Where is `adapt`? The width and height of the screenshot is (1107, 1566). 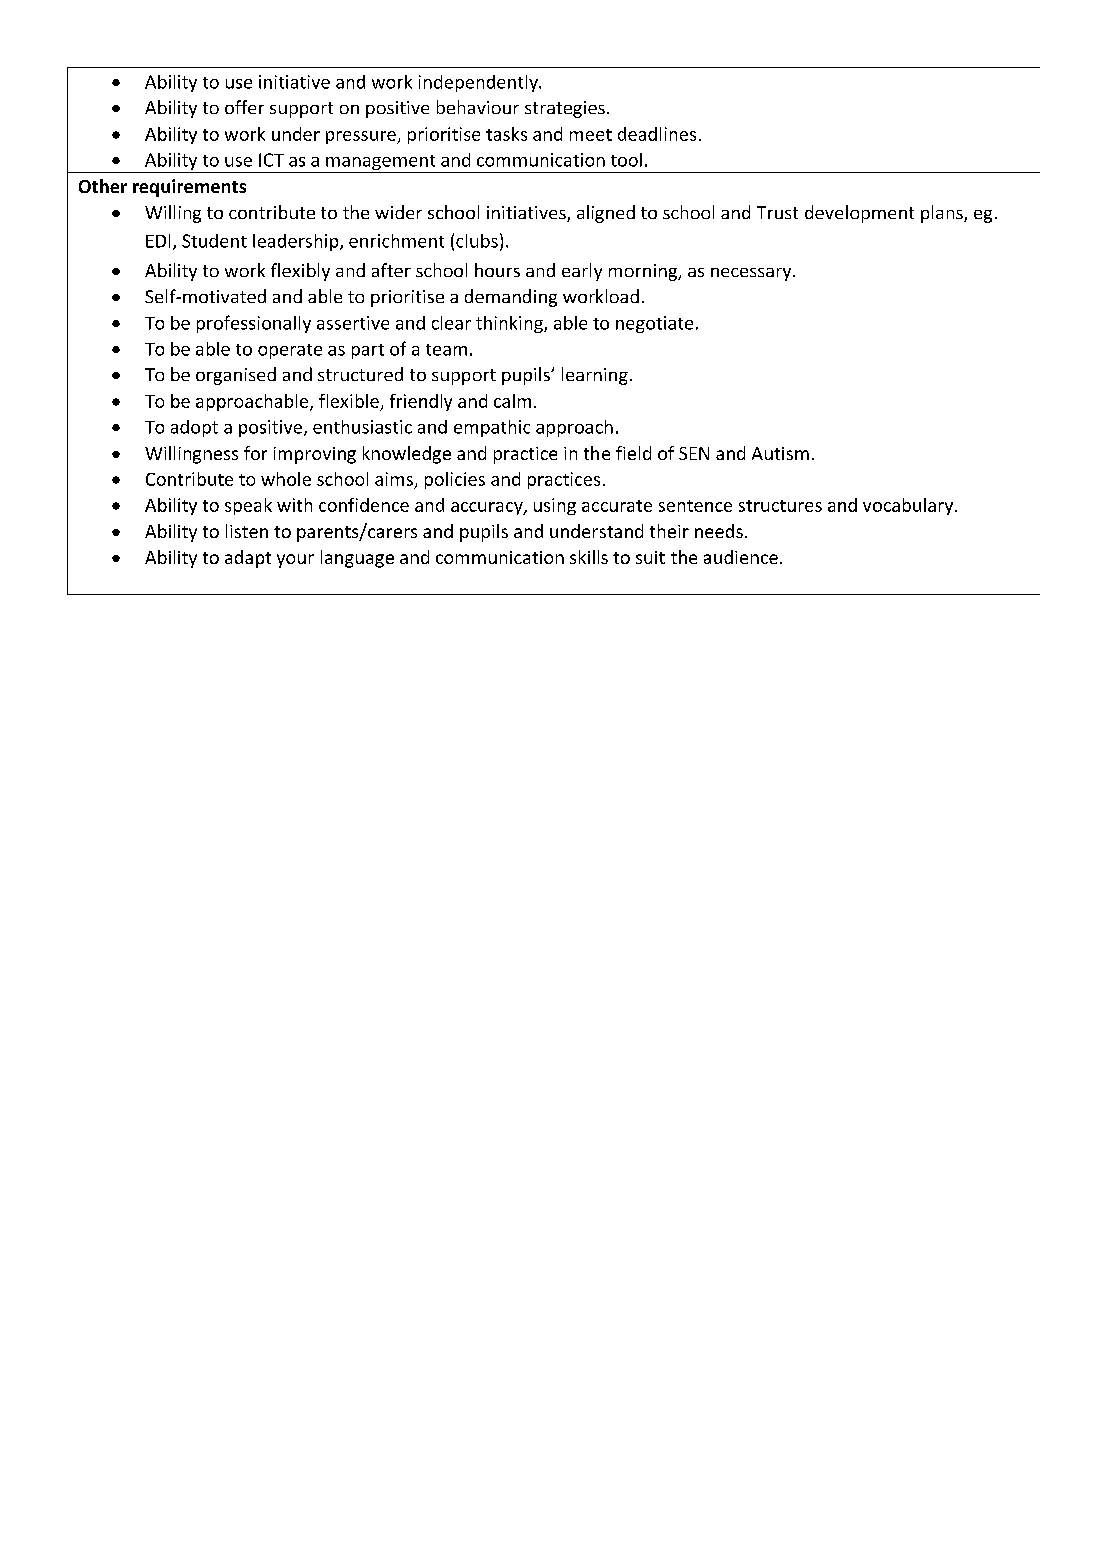 adapt is located at coordinates (248, 559).
